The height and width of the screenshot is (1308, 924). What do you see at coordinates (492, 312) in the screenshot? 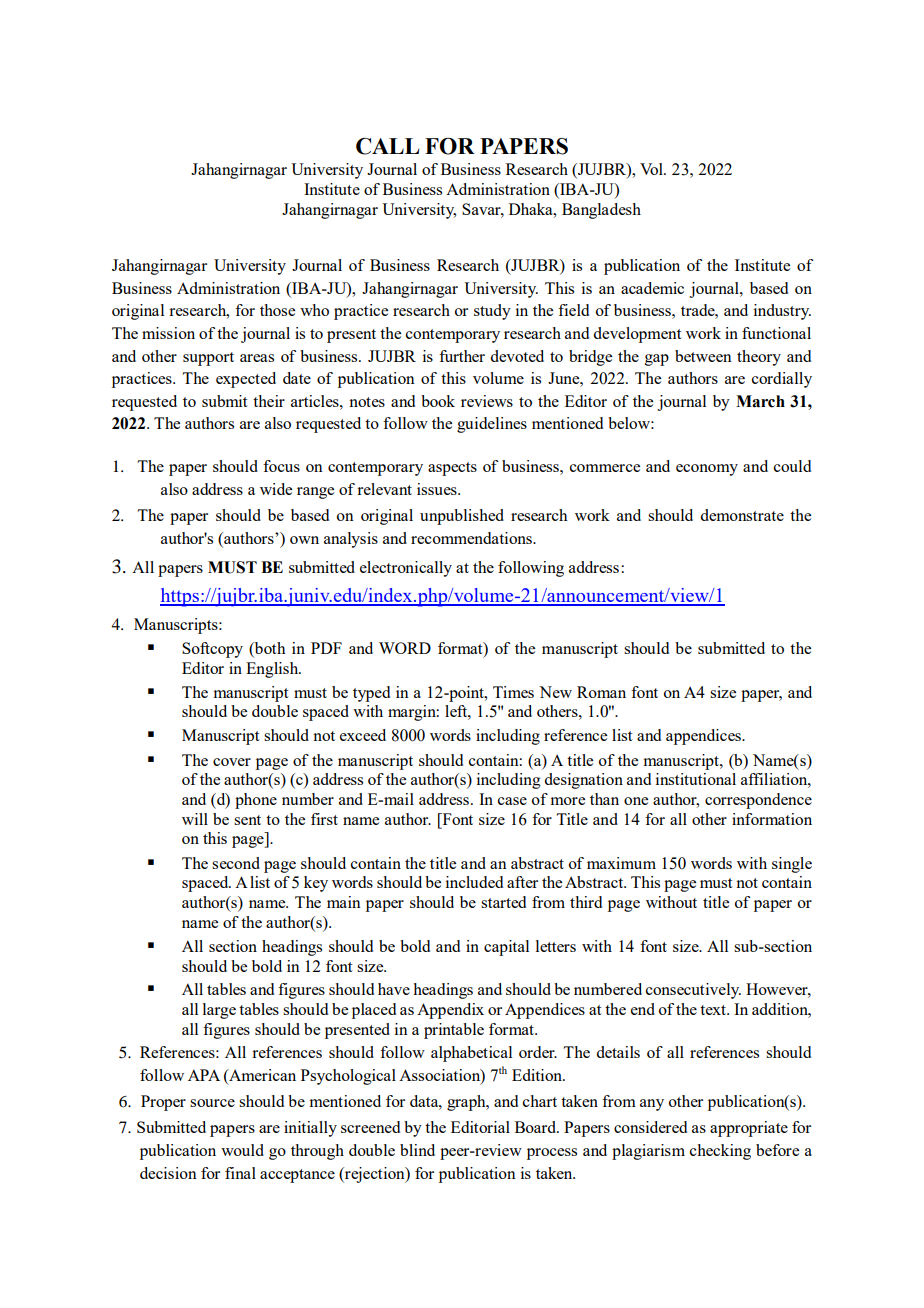
I see `study` at bounding box center [492, 312].
